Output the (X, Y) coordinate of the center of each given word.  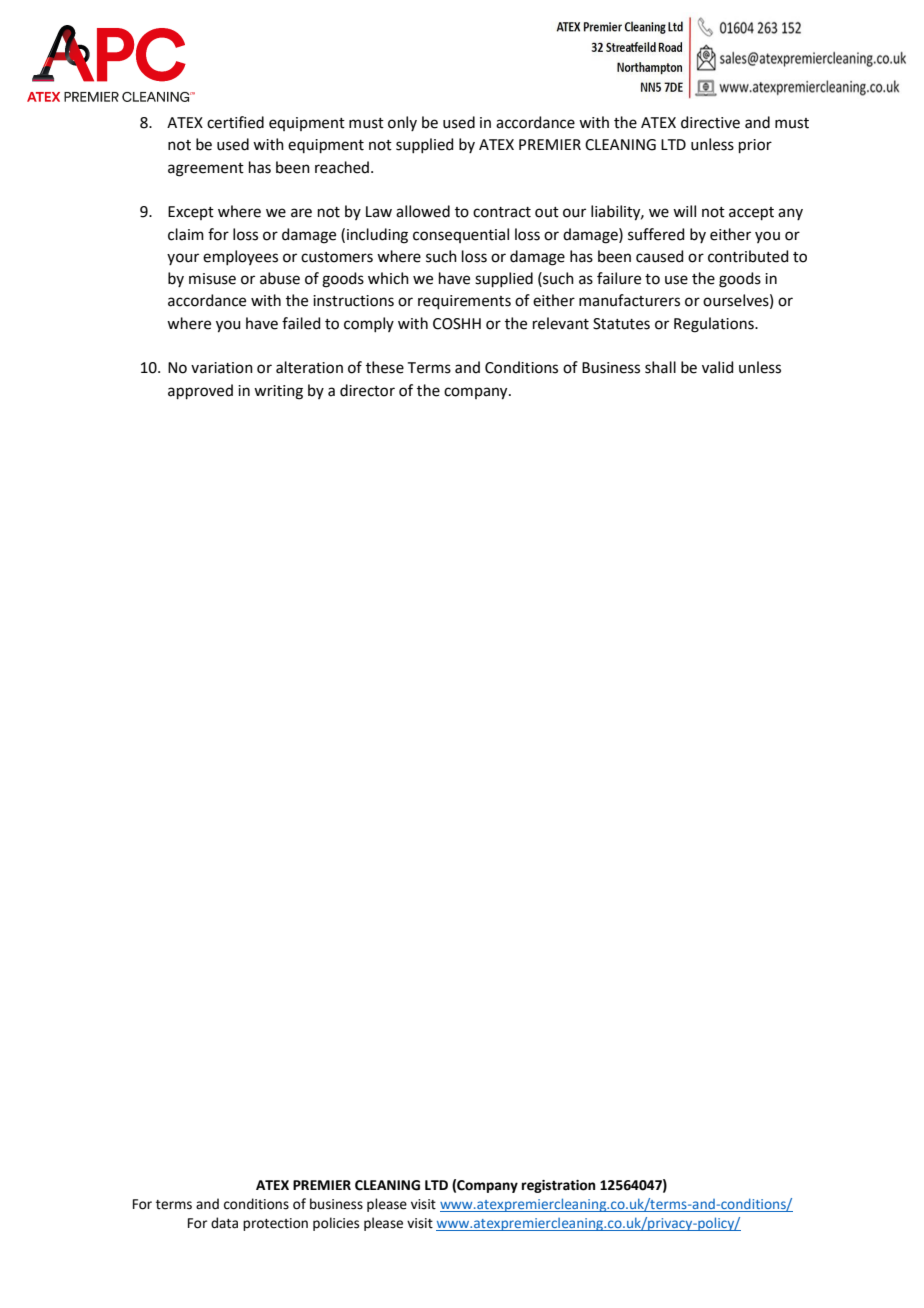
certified (235, 122)
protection (275, 1224)
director (367, 390)
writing (278, 392)
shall (660, 367)
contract (502, 212)
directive (710, 122)
